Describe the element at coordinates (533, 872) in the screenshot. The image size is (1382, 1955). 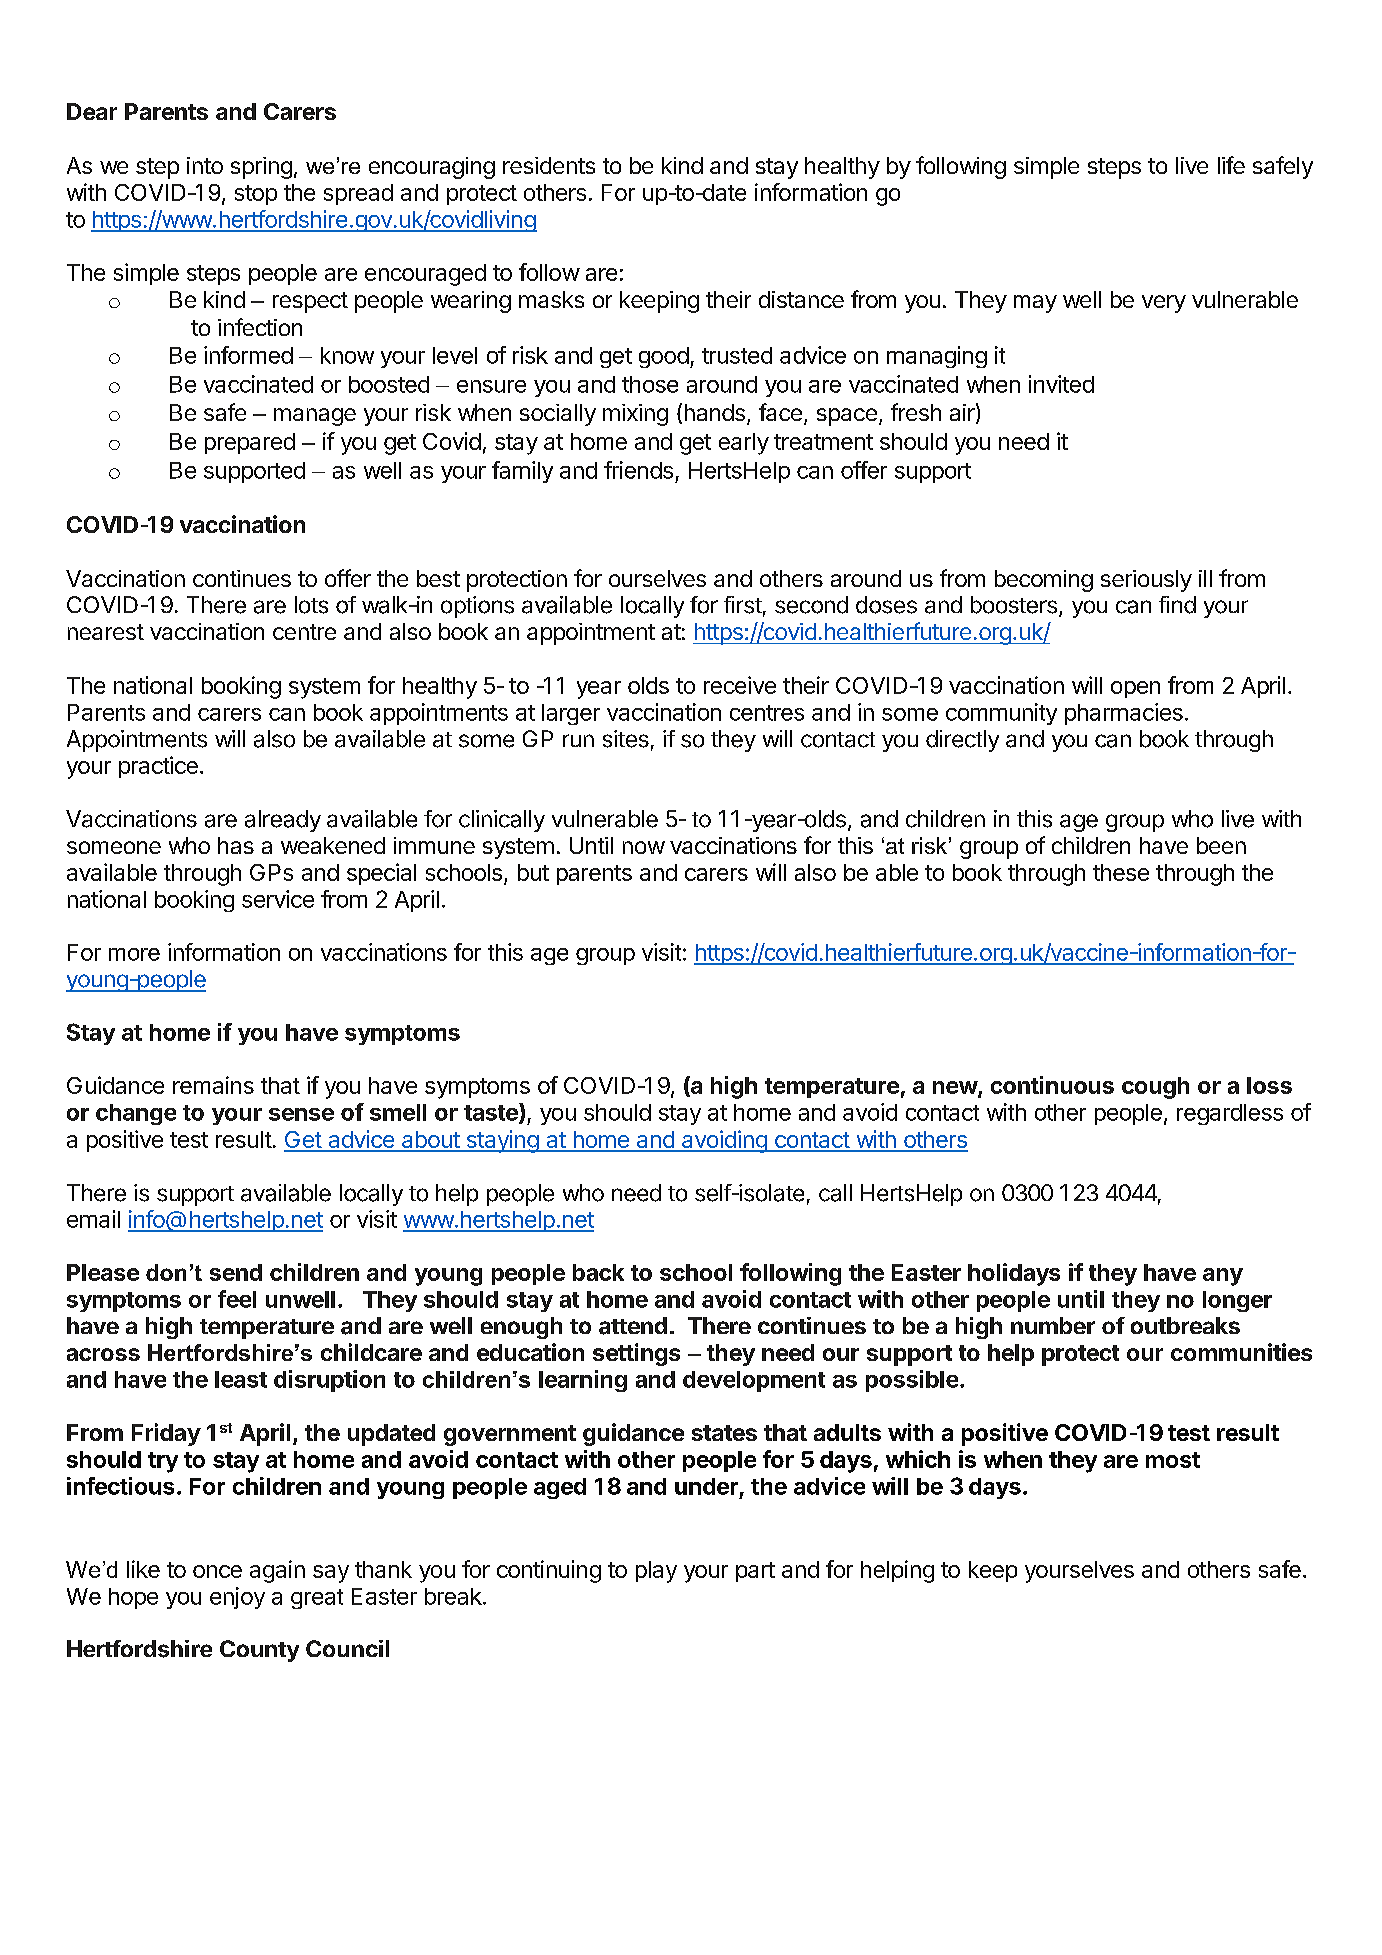
I see `but` at that location.
